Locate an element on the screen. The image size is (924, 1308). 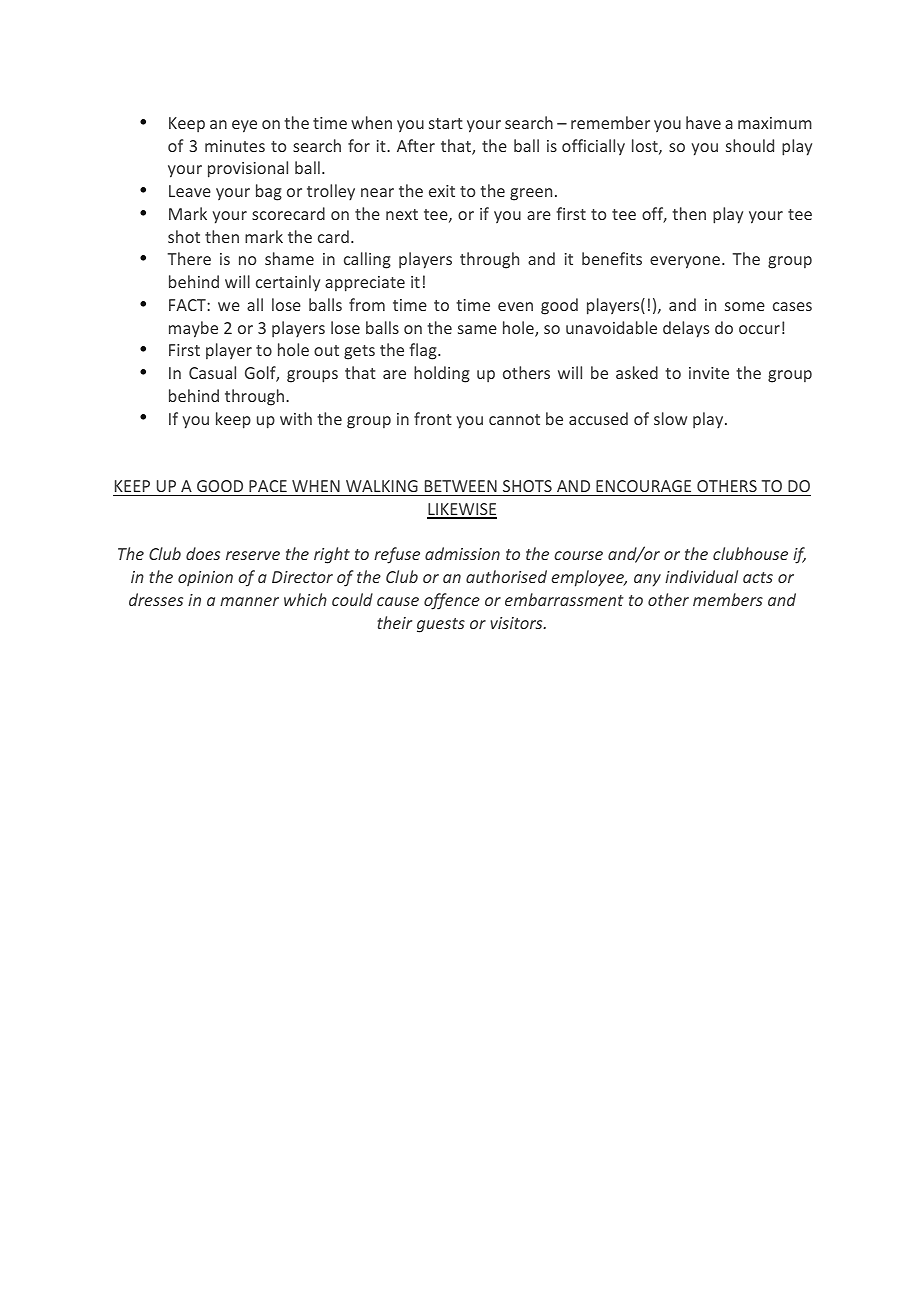
should is located at coordinates (750, 145).
